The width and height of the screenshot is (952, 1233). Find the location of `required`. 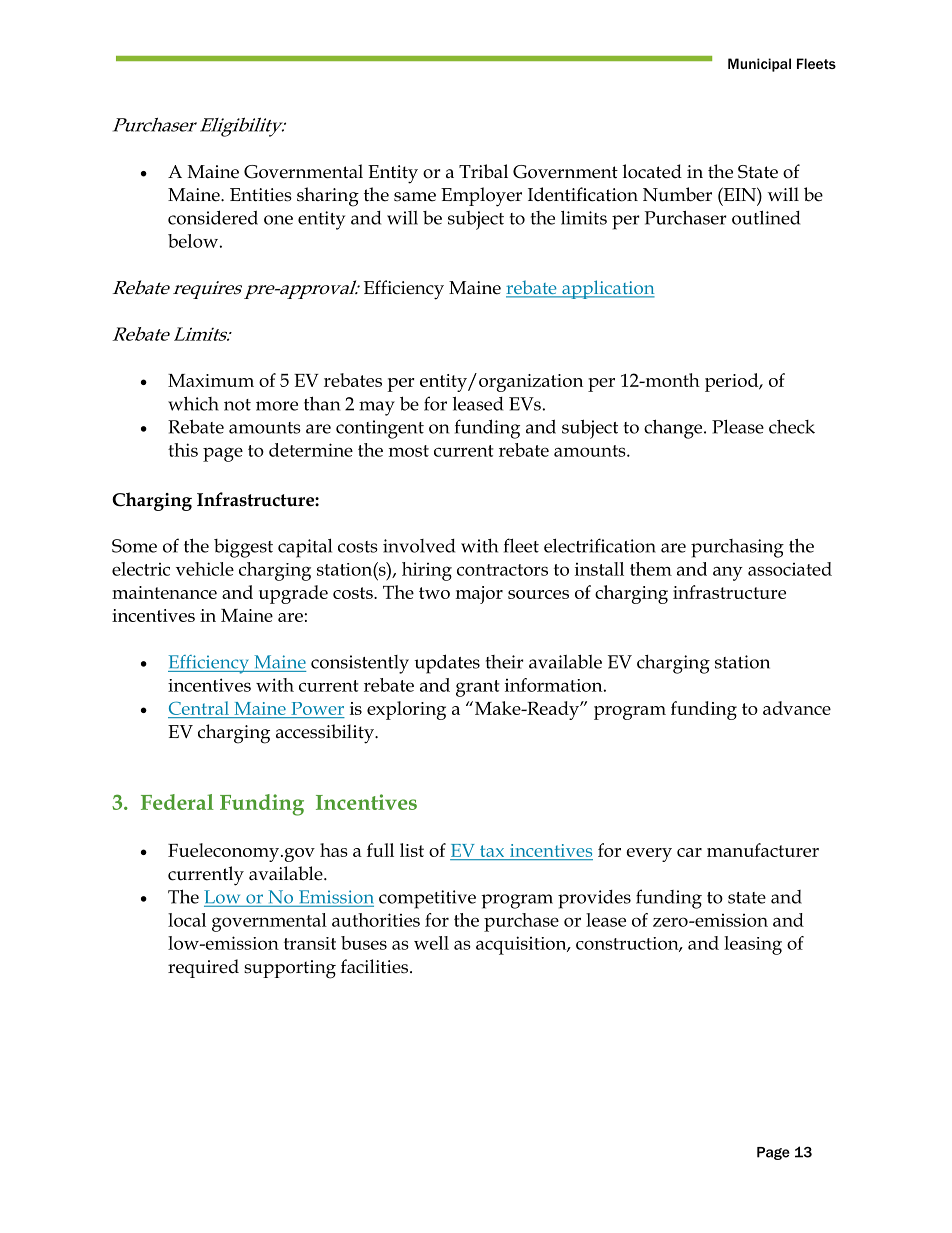

required is located at coordinates (203, 968).
